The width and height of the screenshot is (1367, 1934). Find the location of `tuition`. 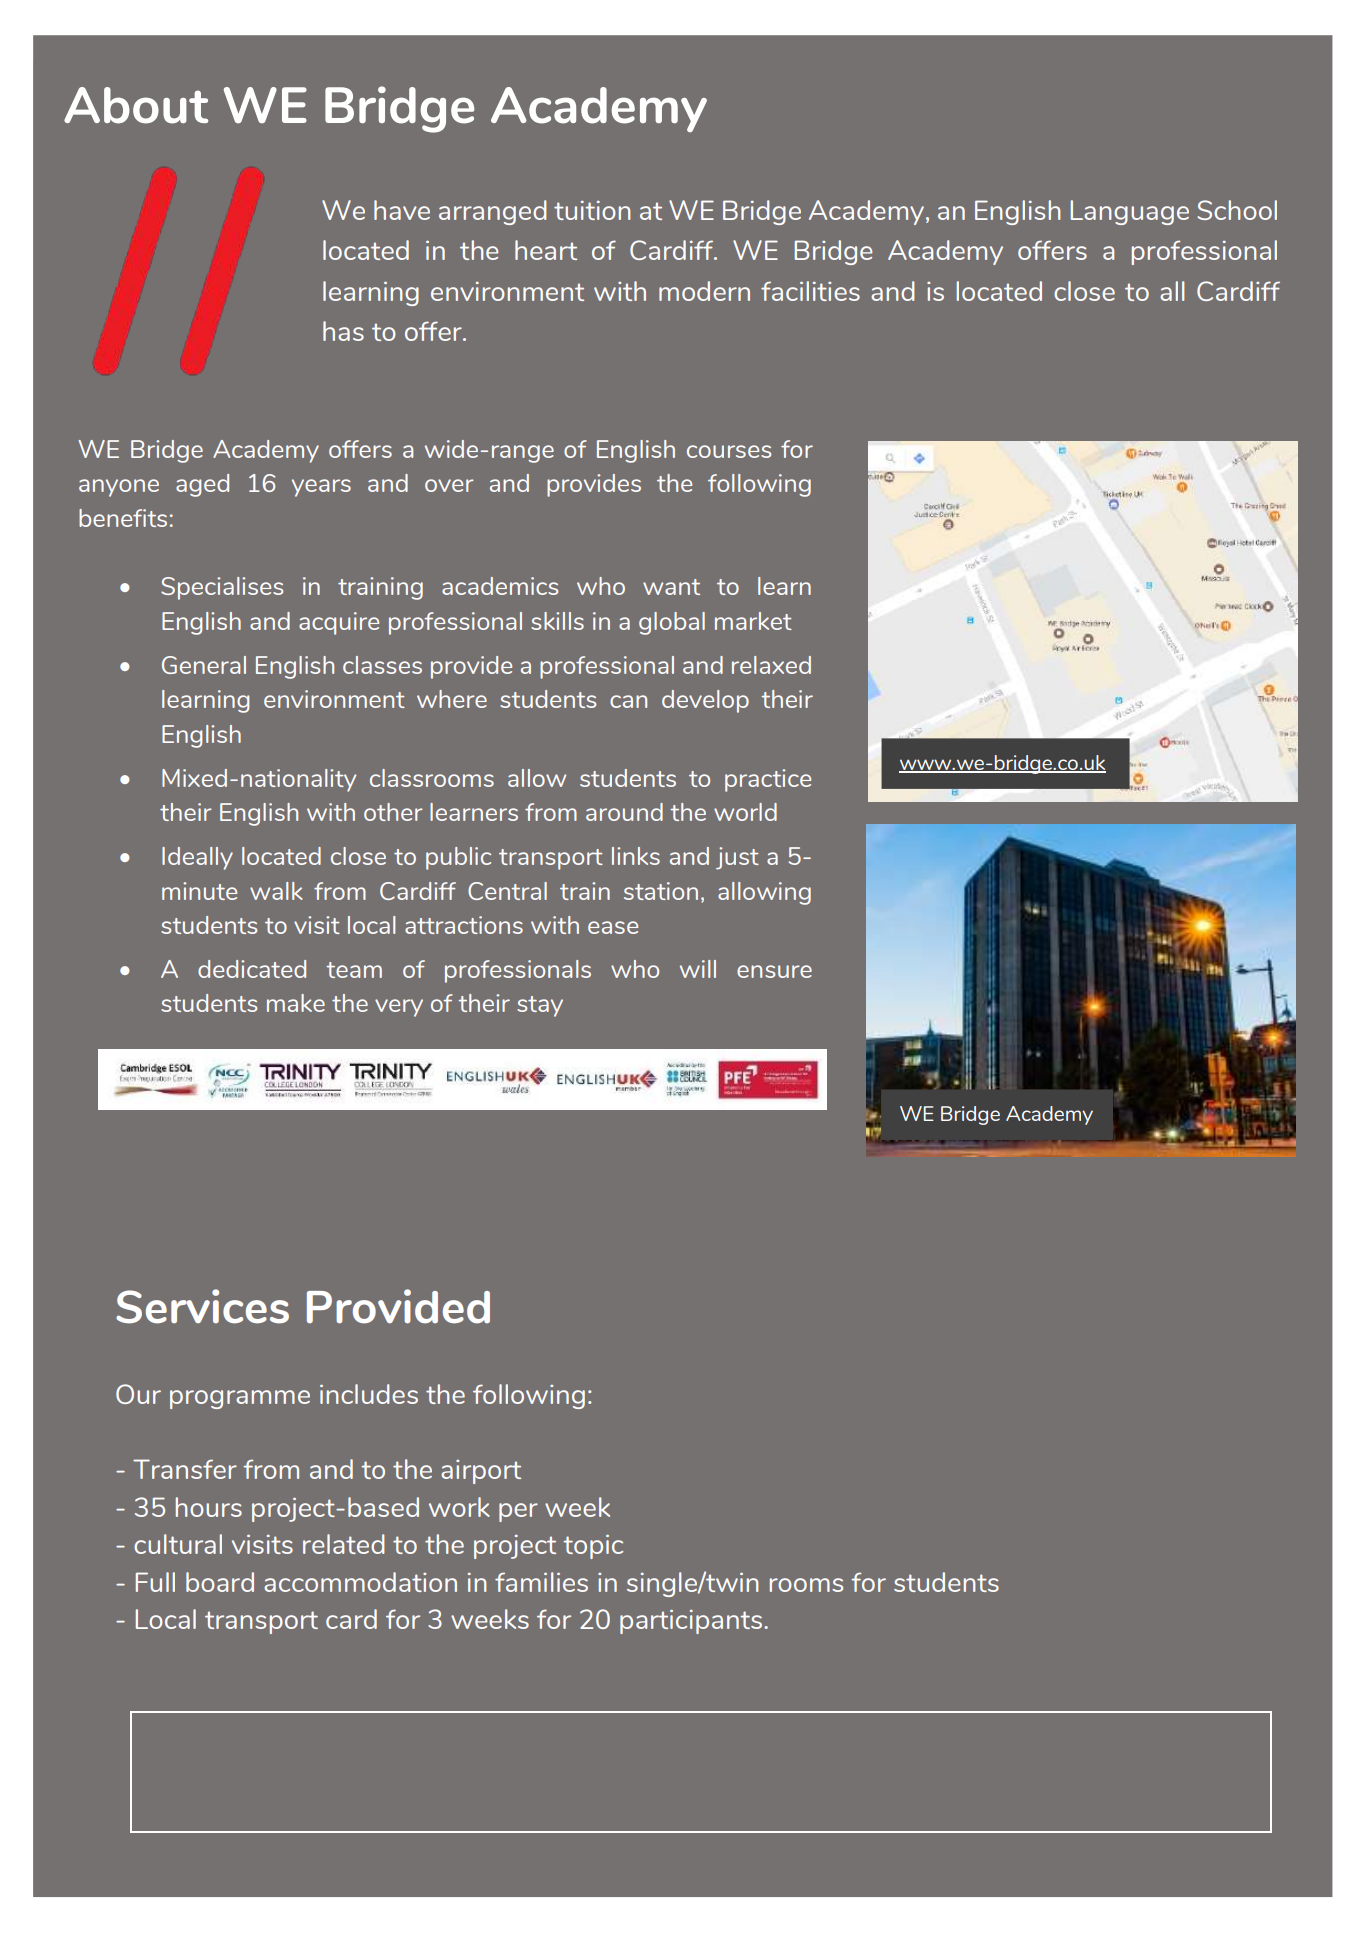

tuition is located at coordinates (592, 210).
